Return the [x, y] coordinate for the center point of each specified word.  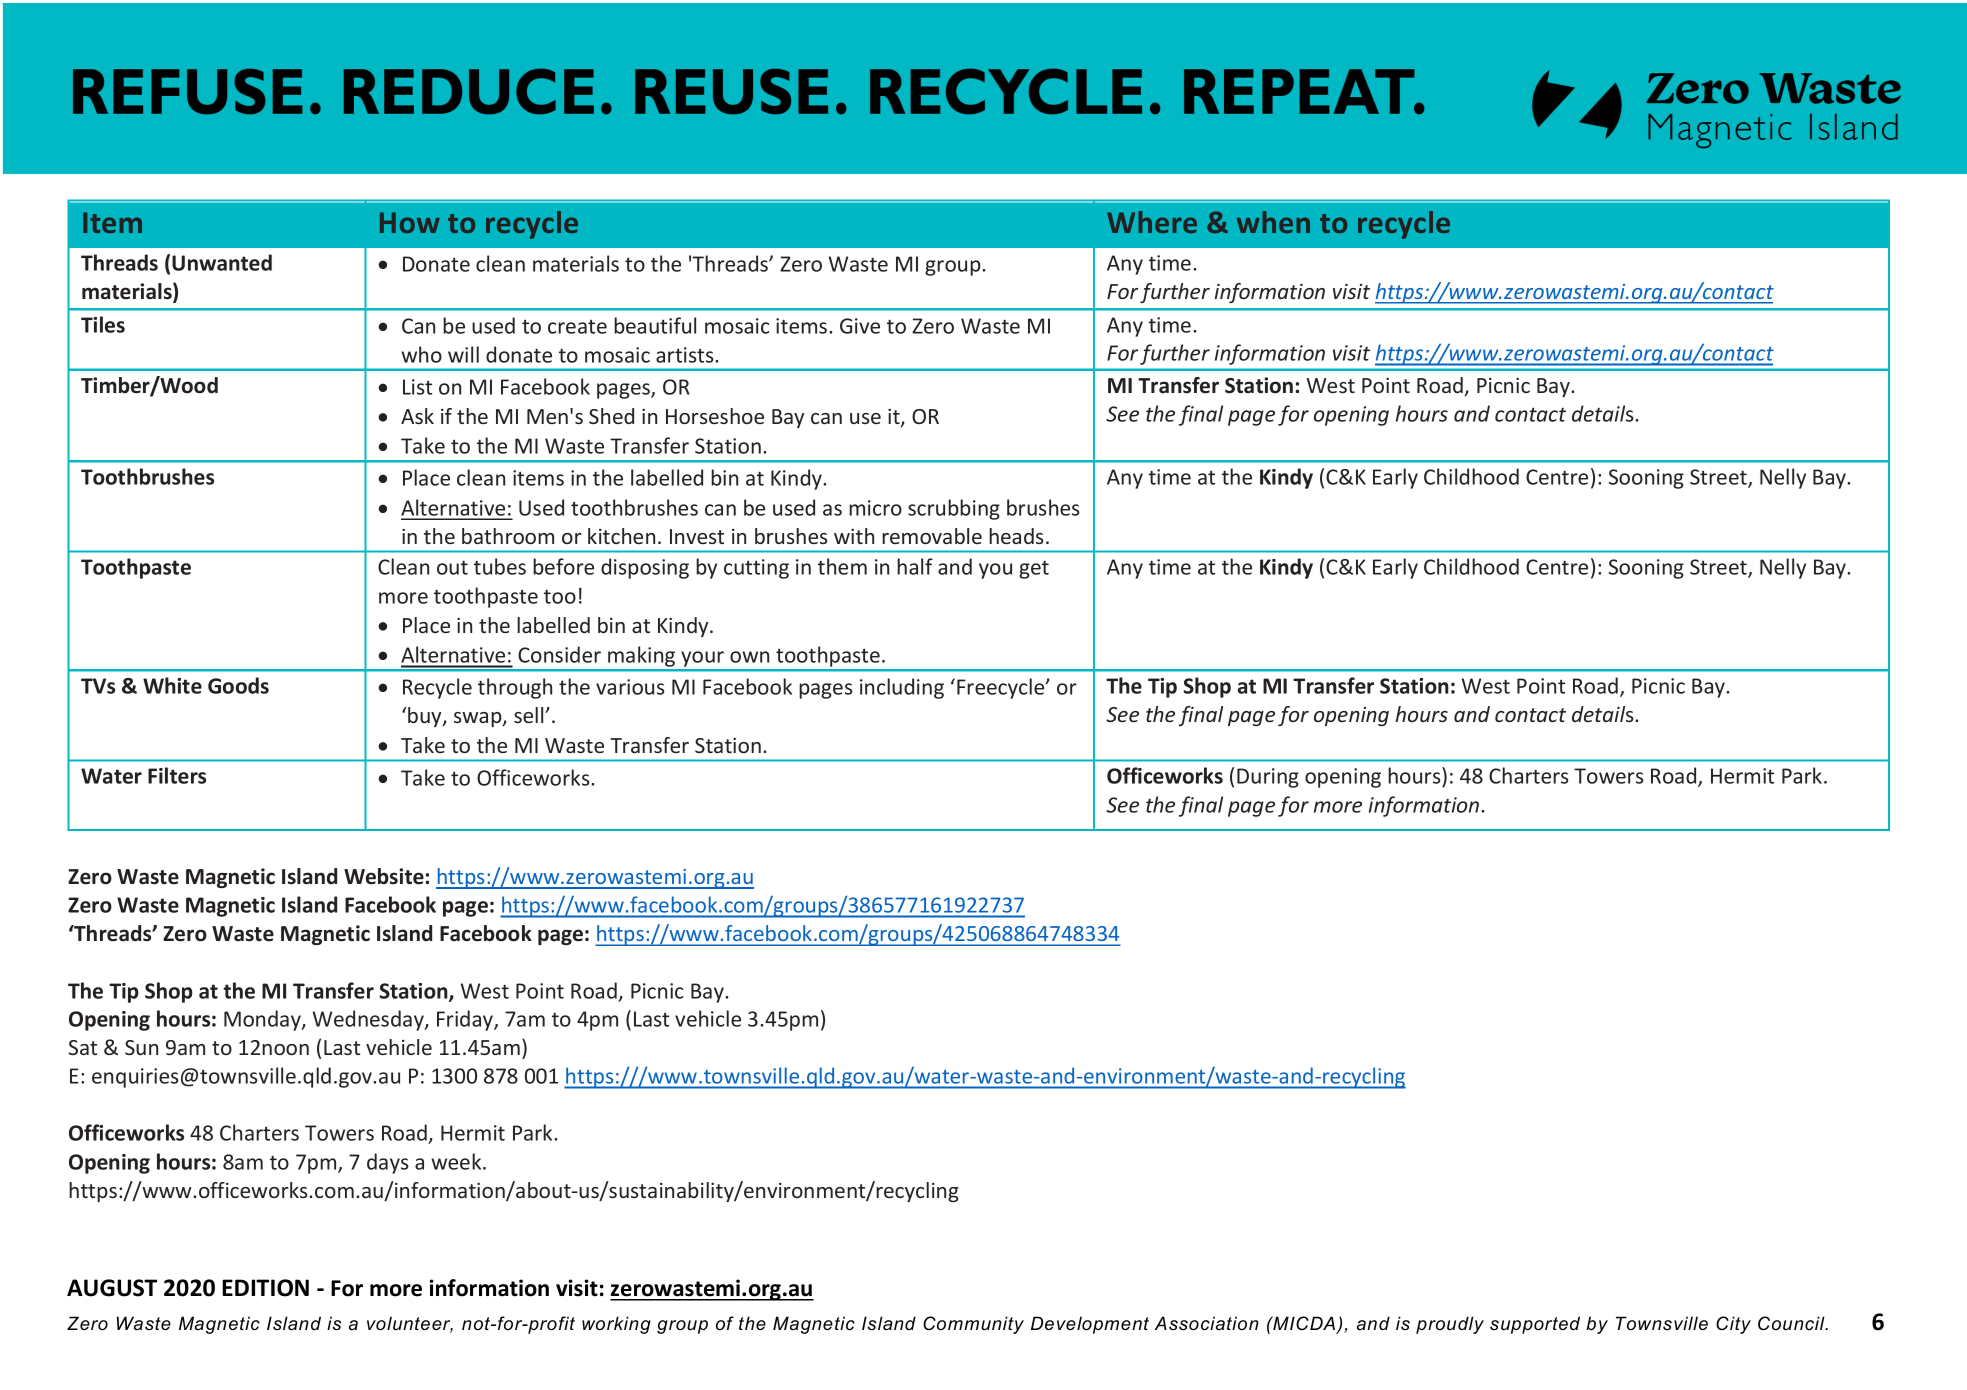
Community [973, 1325]
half [915, 566]
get [1034, 569]
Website [384, 876]
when [1273, 222]
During [1268, 778]
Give [860, 326]
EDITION [265, 1288]
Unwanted [222, 262]
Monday [263, 1020]
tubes [500, 566]
